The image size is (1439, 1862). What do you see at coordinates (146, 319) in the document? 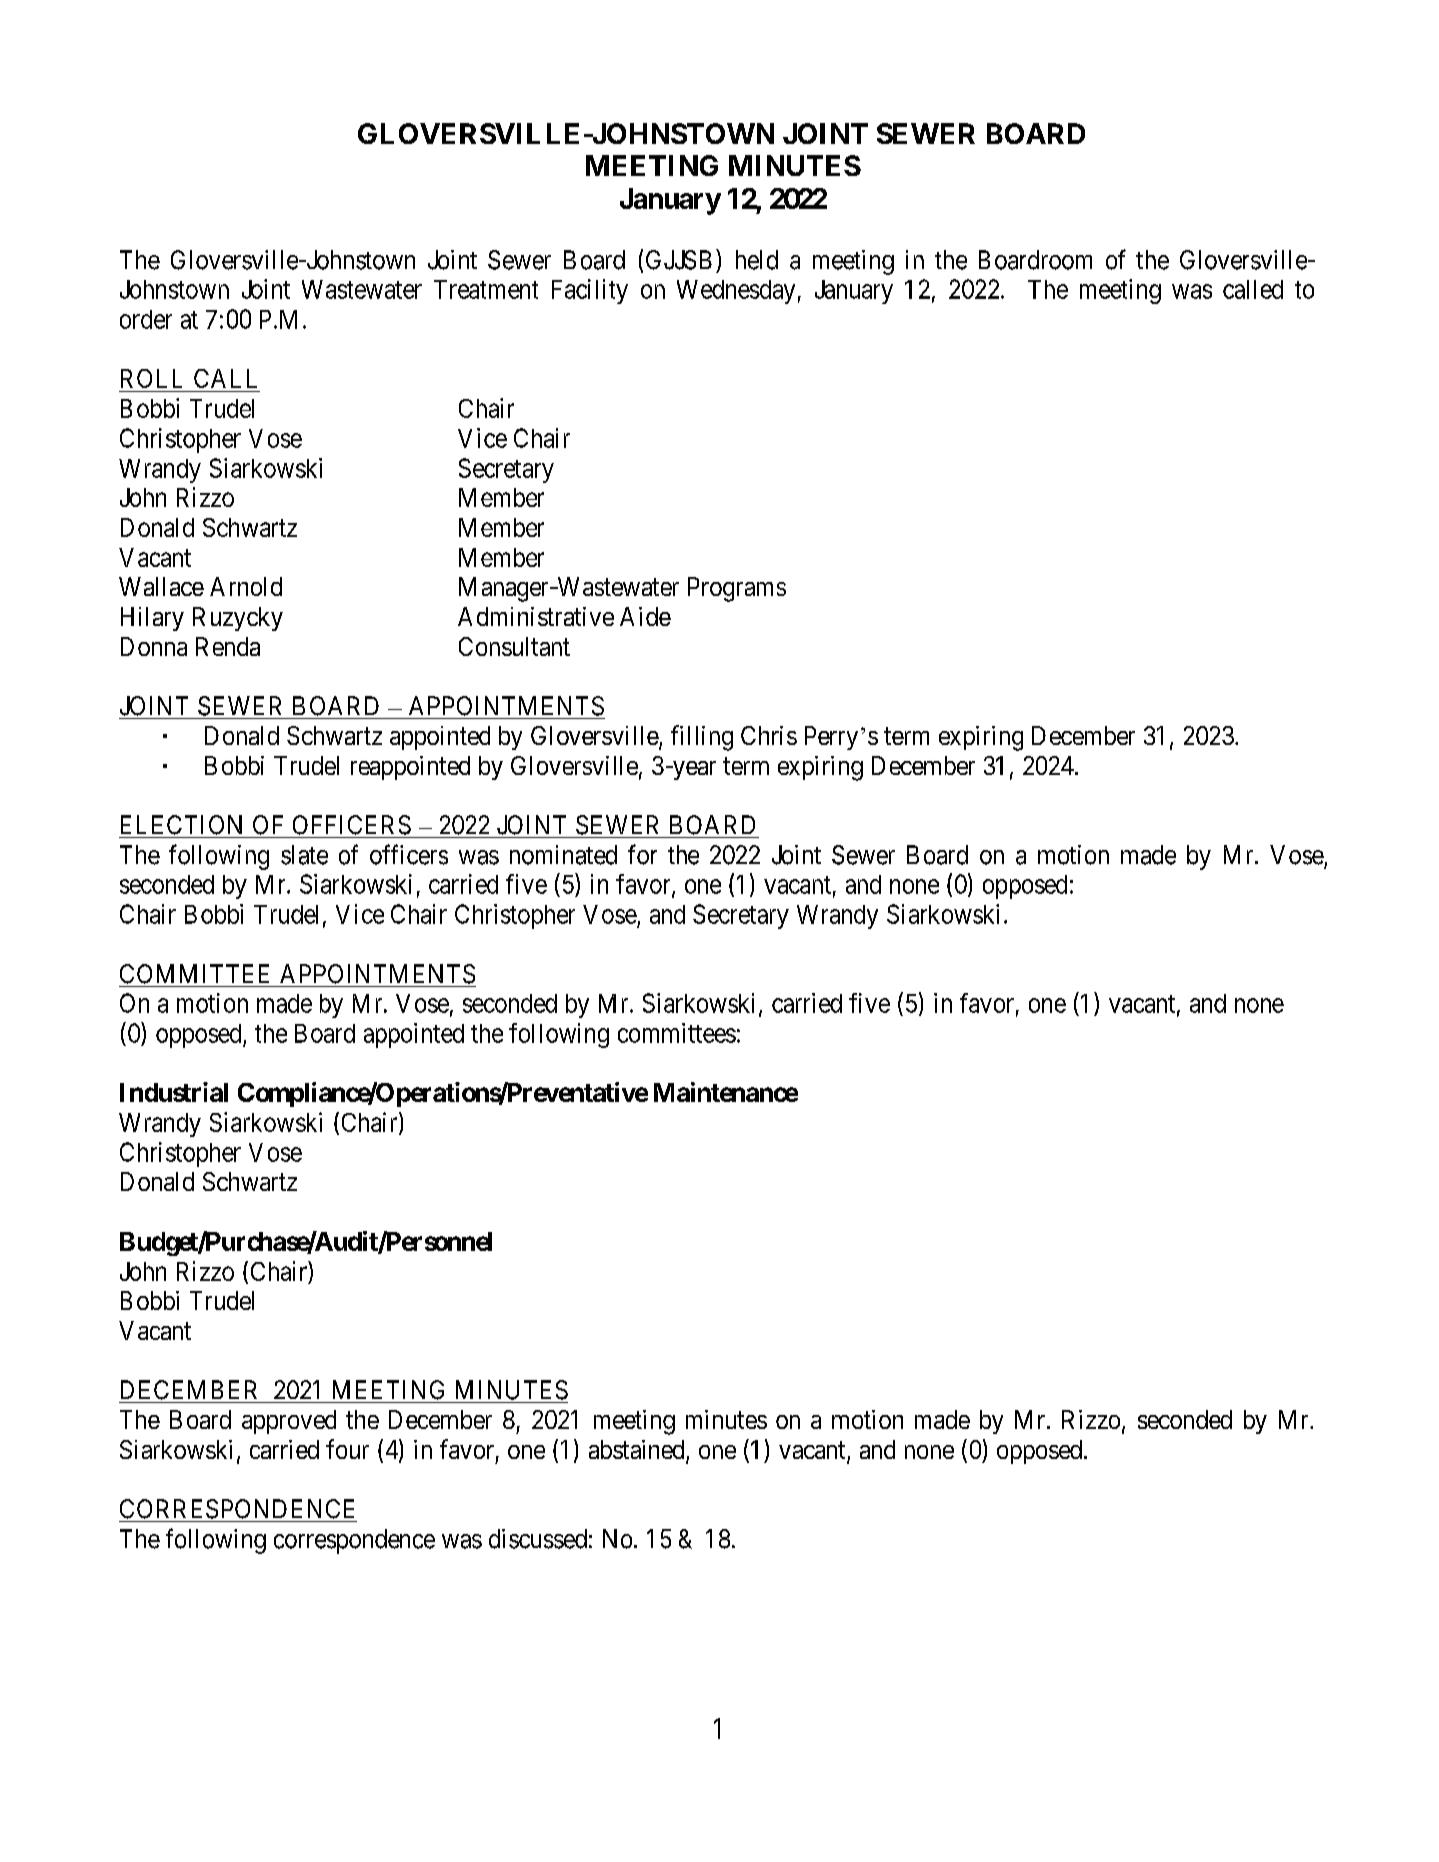
I see `order` at bounding box center [146, 319].
